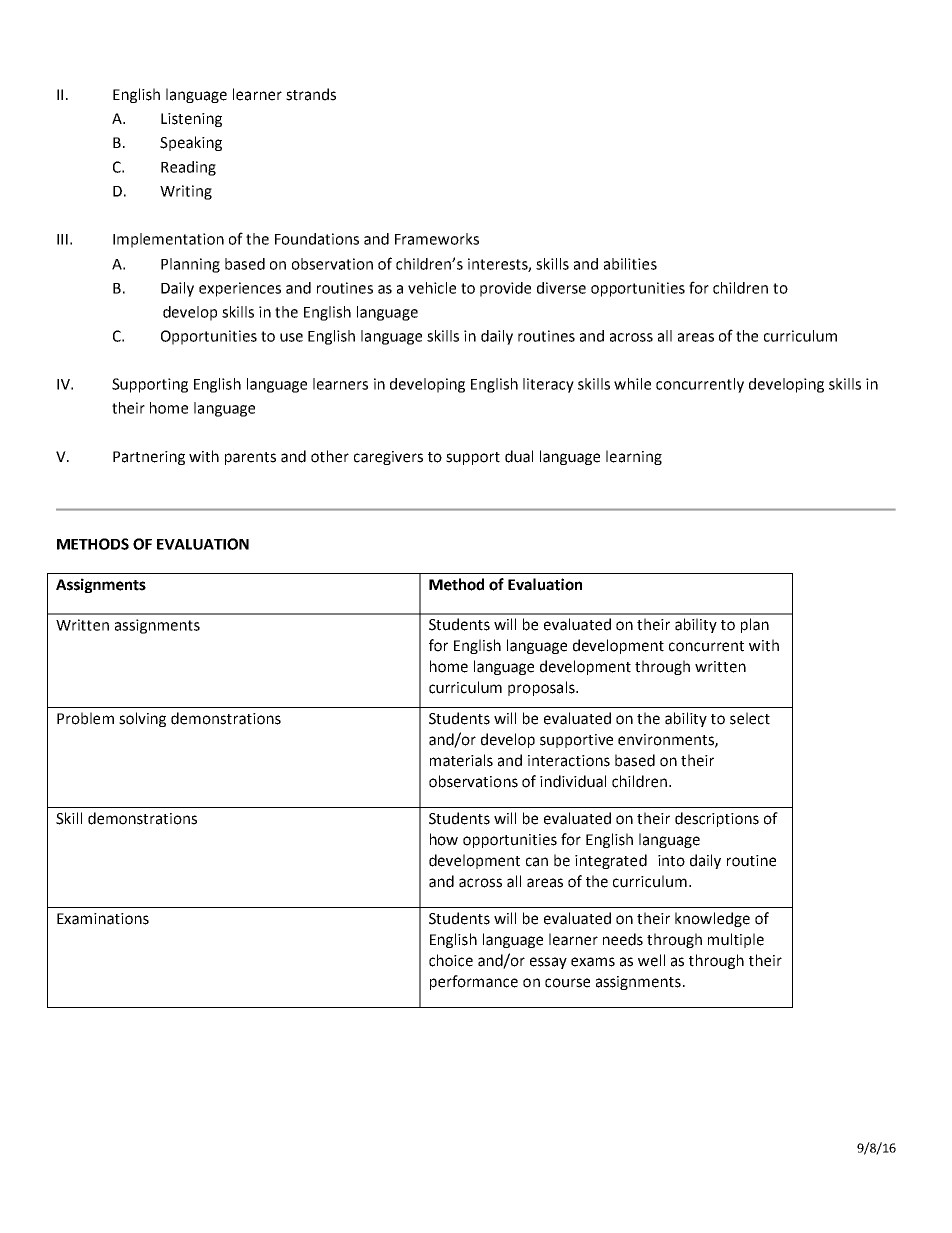  I want to click on Examinations, so click(103, 919).
